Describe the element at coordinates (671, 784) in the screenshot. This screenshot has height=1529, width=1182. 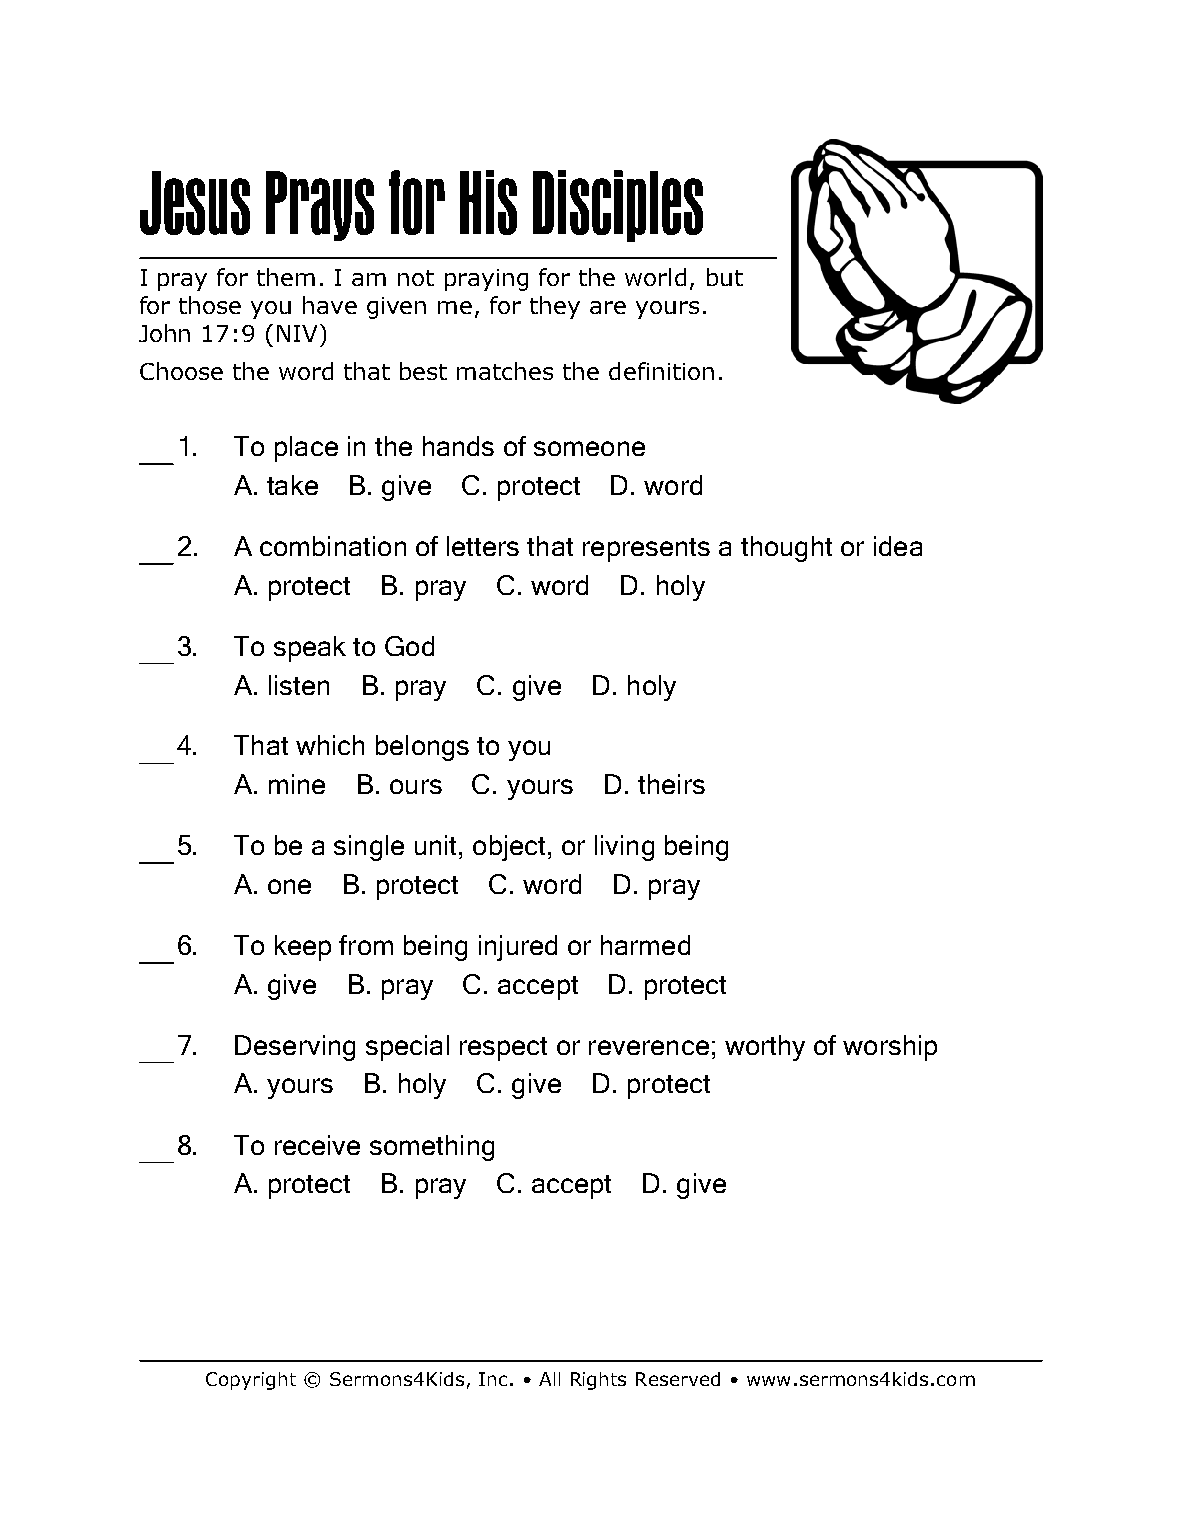
I see `theirs` at that location.
